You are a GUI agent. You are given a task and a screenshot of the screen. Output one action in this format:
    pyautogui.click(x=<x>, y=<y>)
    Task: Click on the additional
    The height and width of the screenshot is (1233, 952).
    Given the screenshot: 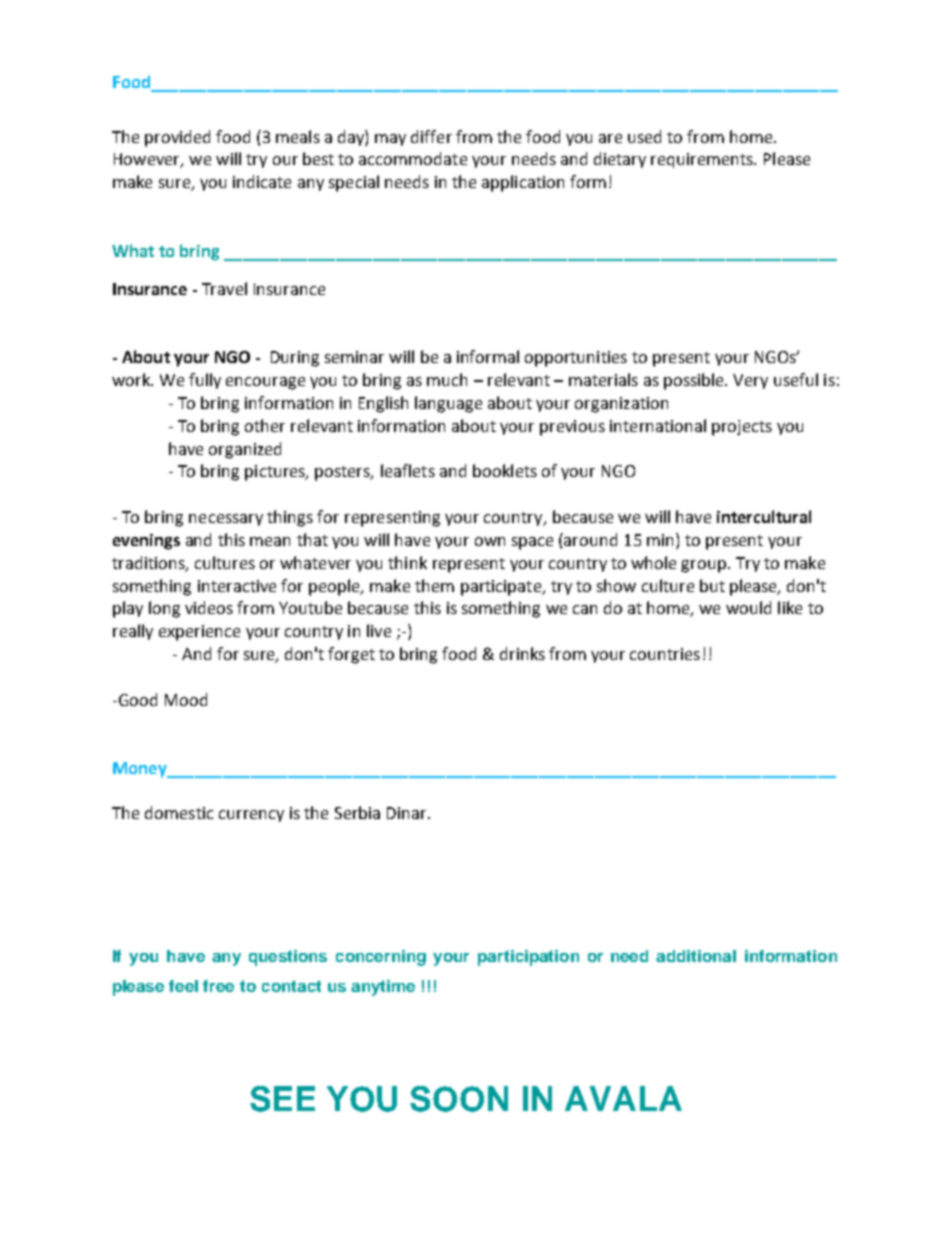 What is the action you would take?
    pyautogui.click(x=696, y=956)
